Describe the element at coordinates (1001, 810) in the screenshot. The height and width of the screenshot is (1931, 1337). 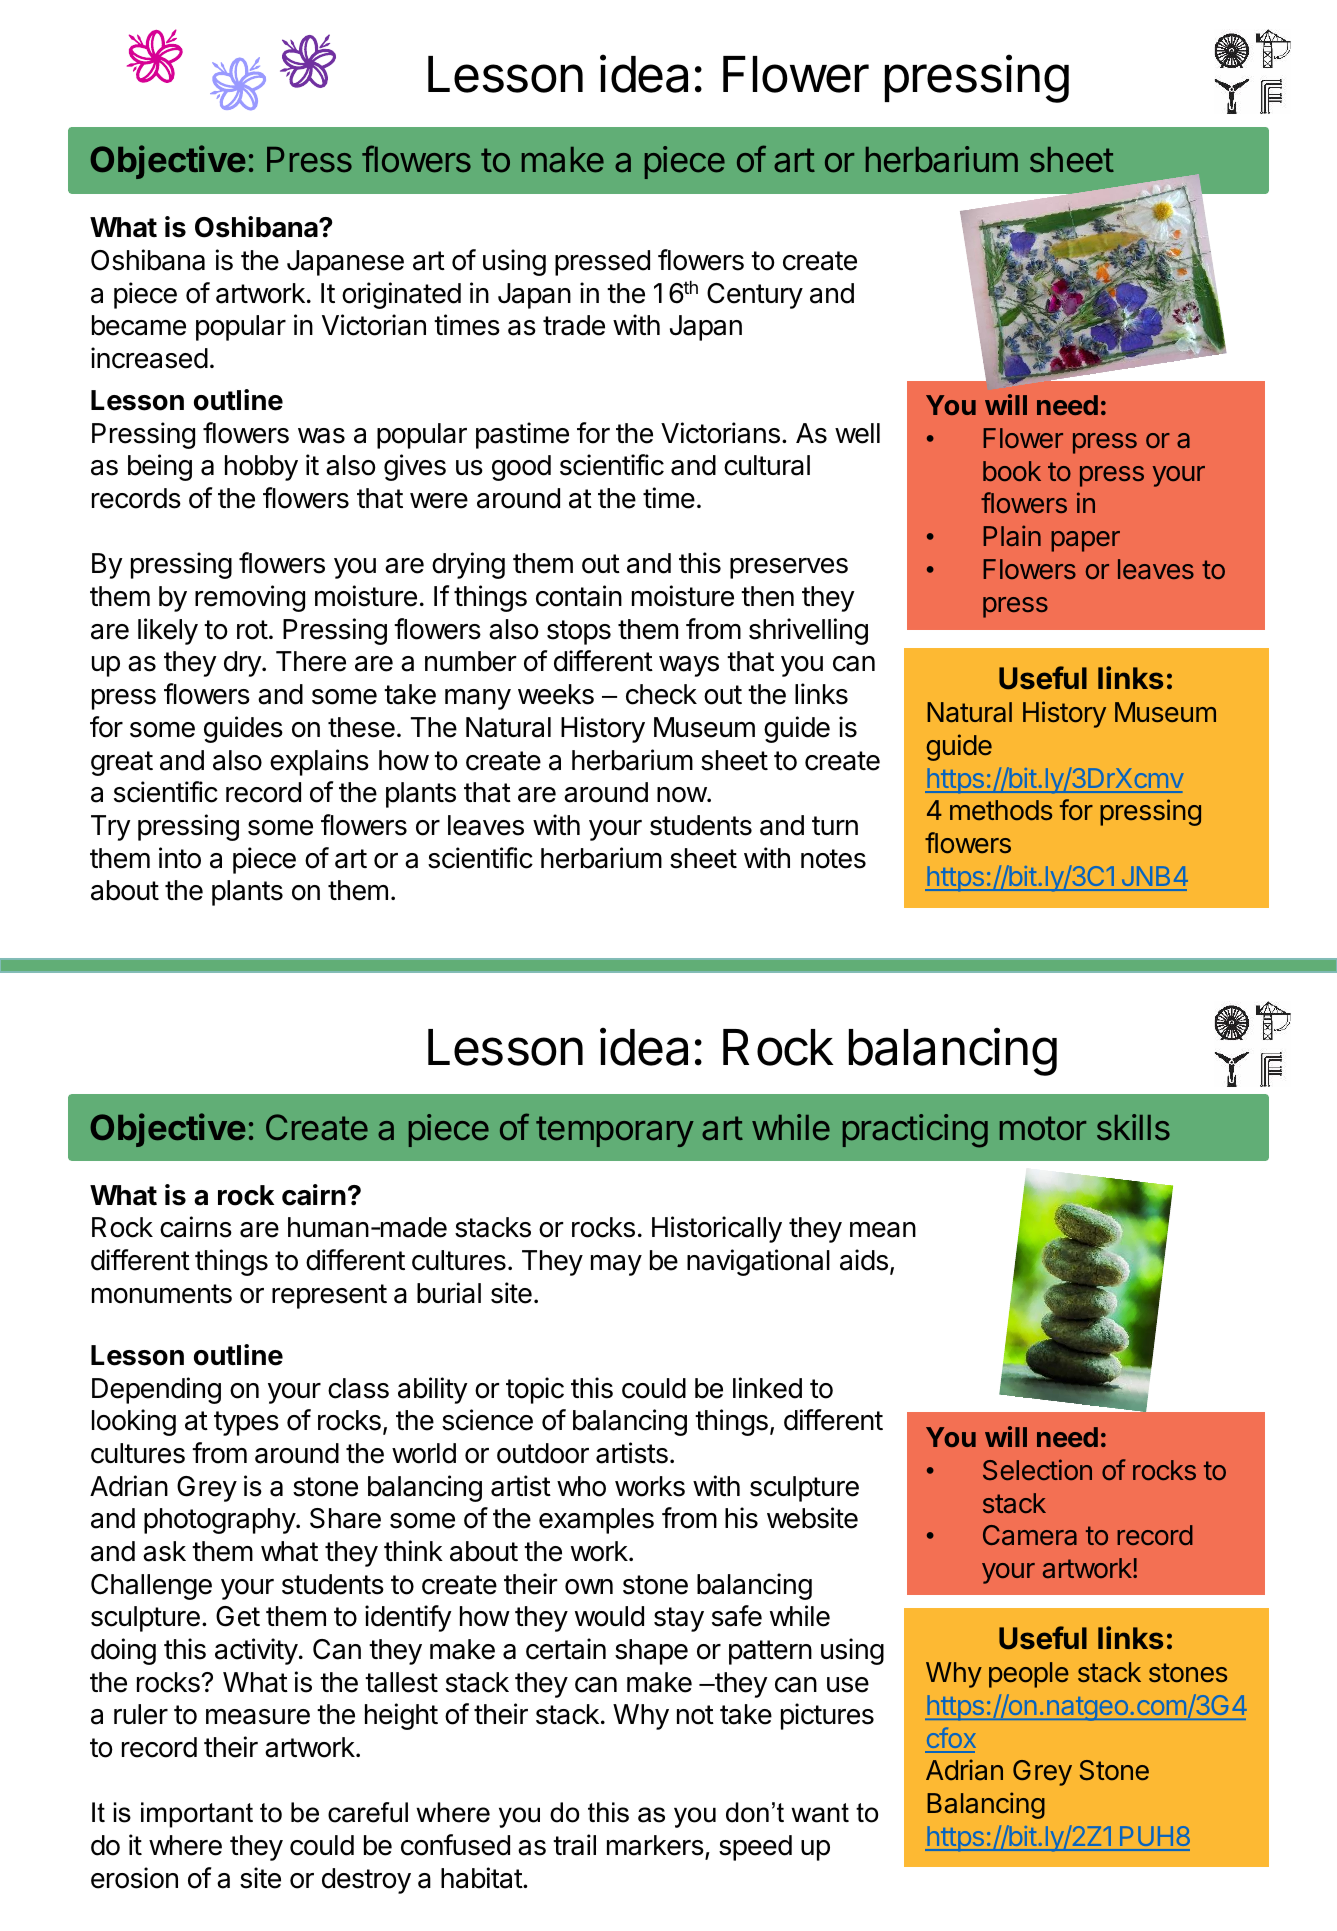
I see `methods` at that location.
